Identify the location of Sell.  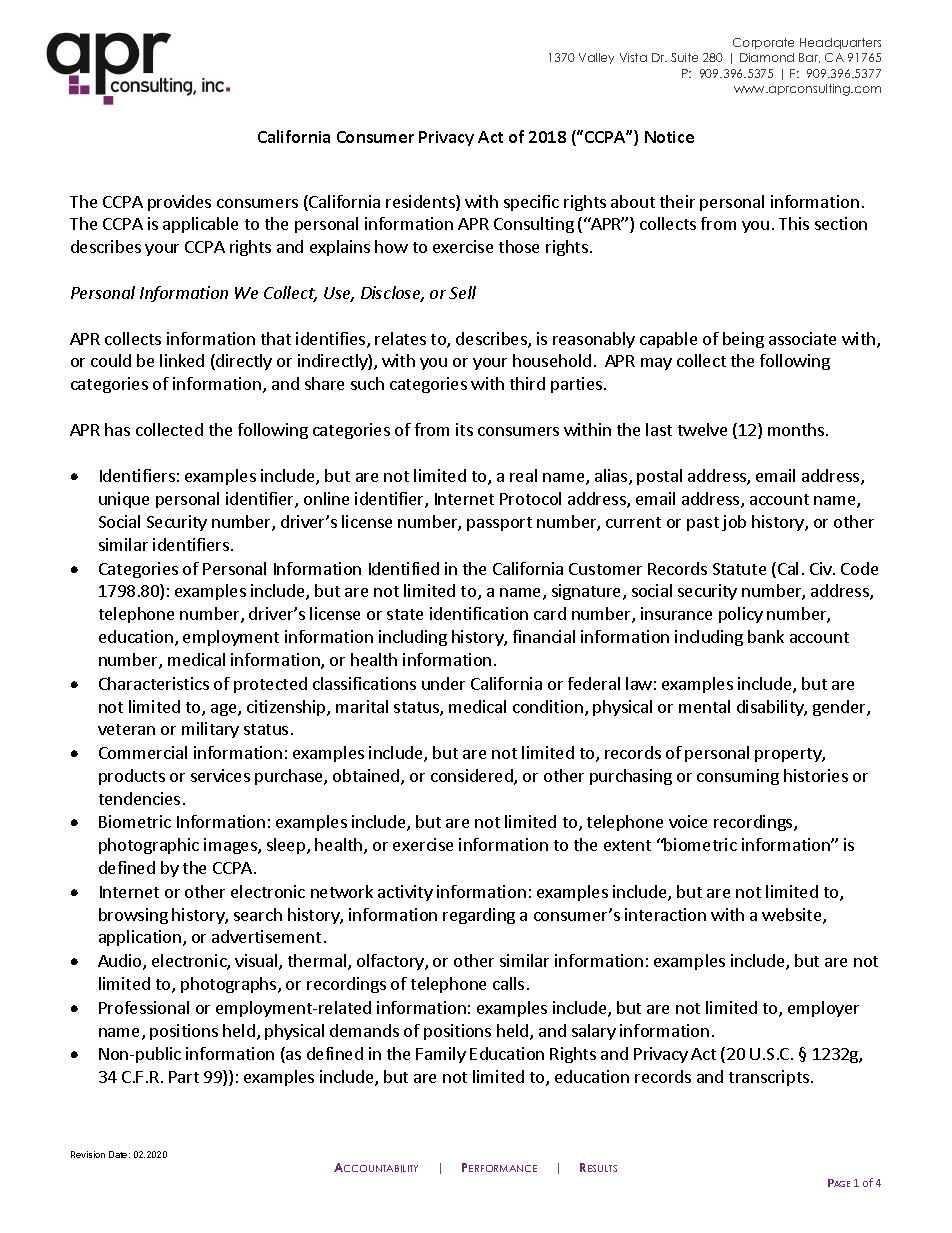
(462, 292).
